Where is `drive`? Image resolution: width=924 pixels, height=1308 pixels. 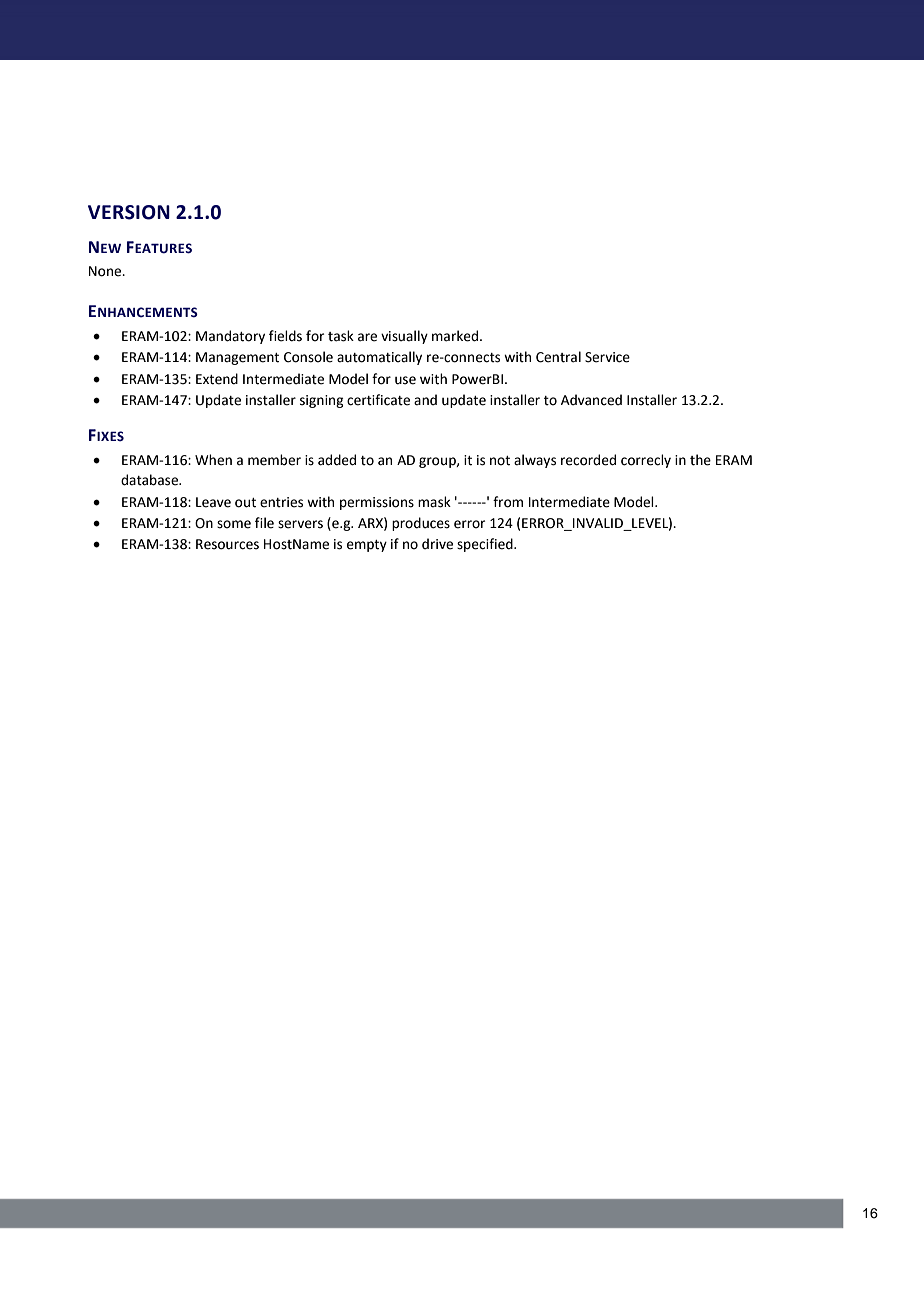
drive is located at coordinates (437, 544).
